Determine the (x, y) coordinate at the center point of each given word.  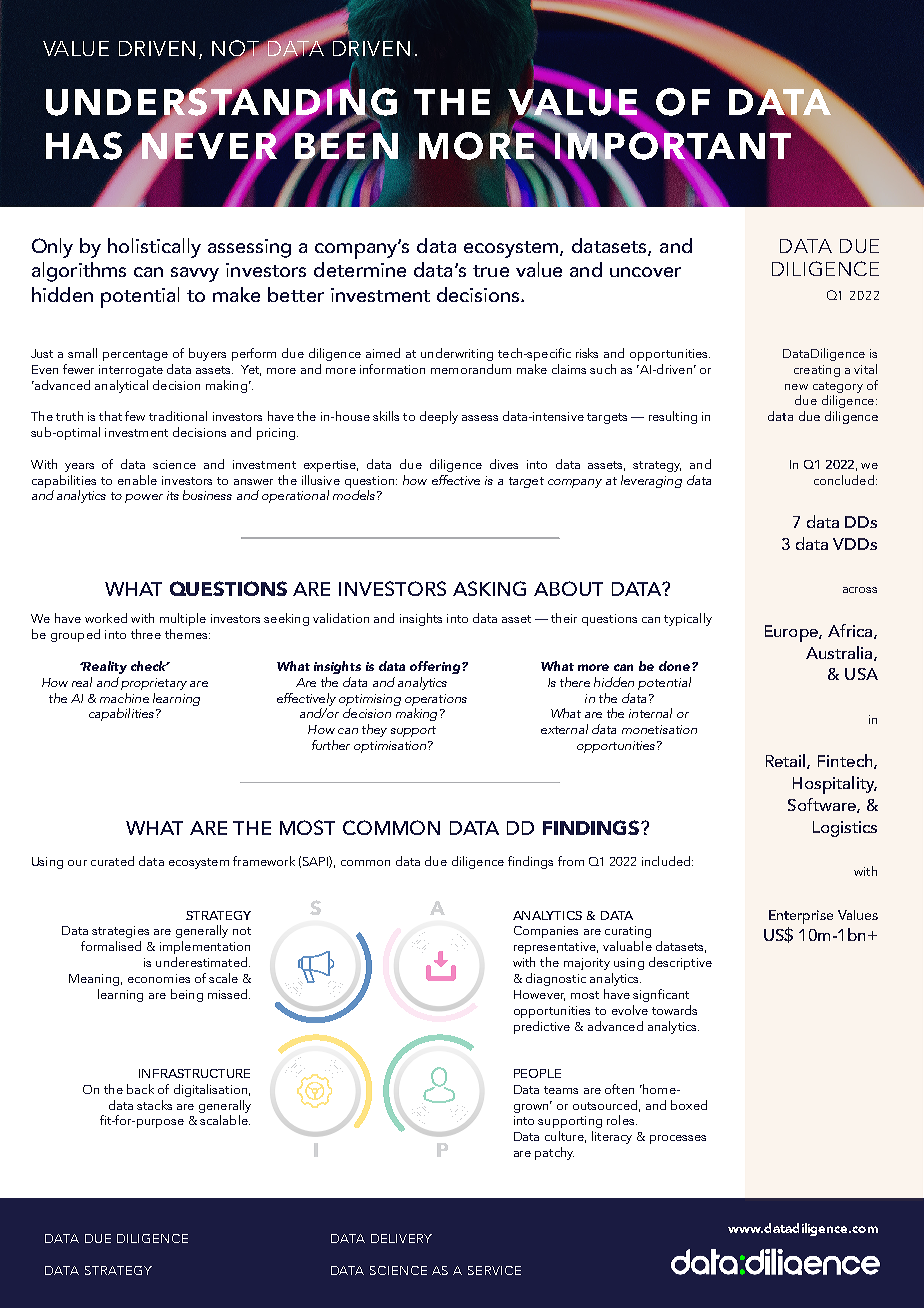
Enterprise (801, 917)
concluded (844, 480)
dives (504, 464)
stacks (154, 1105)
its (173, 495)
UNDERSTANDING (221, 101)
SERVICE (494, 1270)
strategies (120, 932)
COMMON (391, 827)
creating (817, 371)
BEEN (345, 146)
